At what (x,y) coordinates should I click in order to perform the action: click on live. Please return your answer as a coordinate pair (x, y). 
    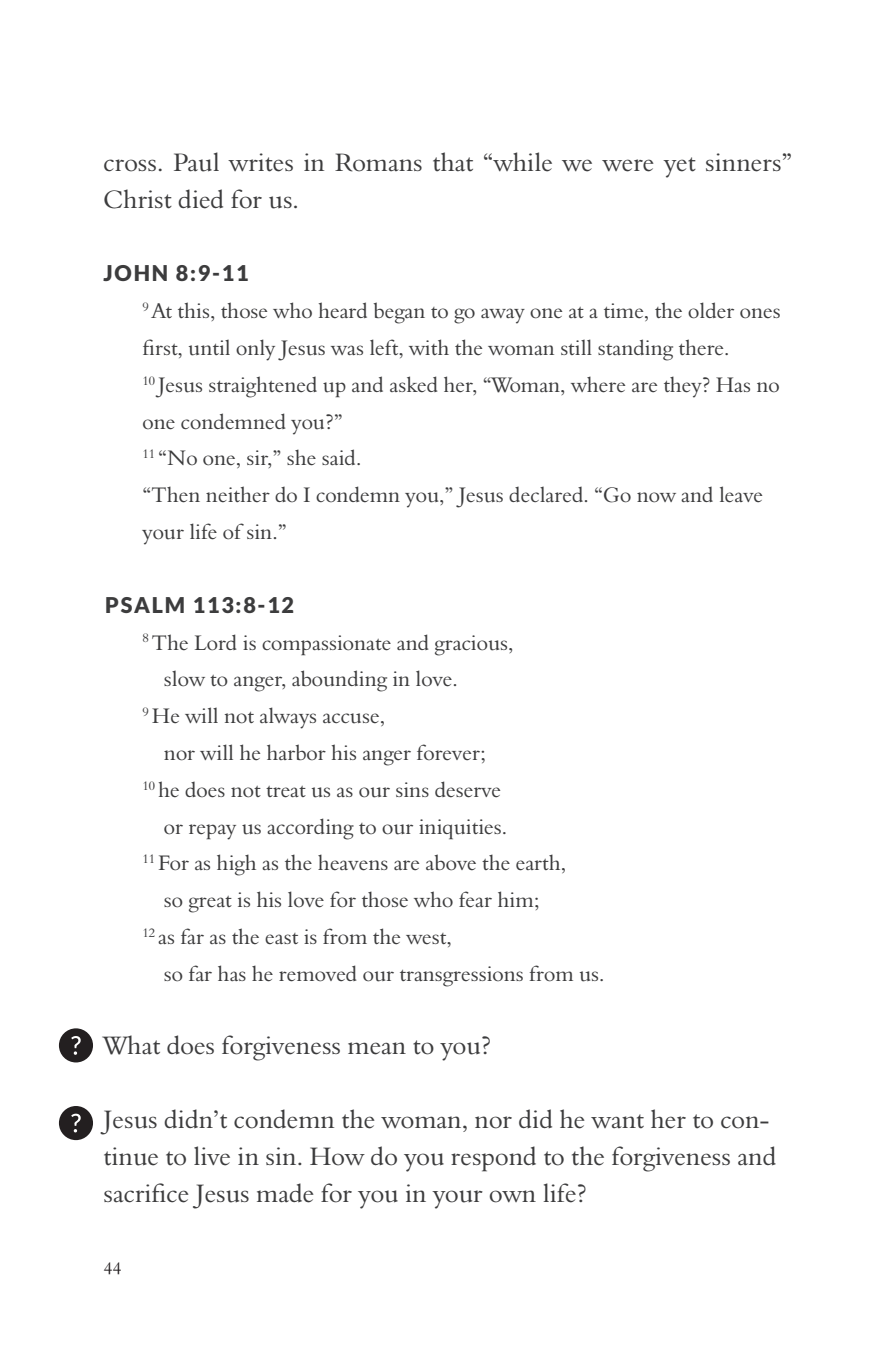
    Looking at the image, I should click on (212, 1156).
